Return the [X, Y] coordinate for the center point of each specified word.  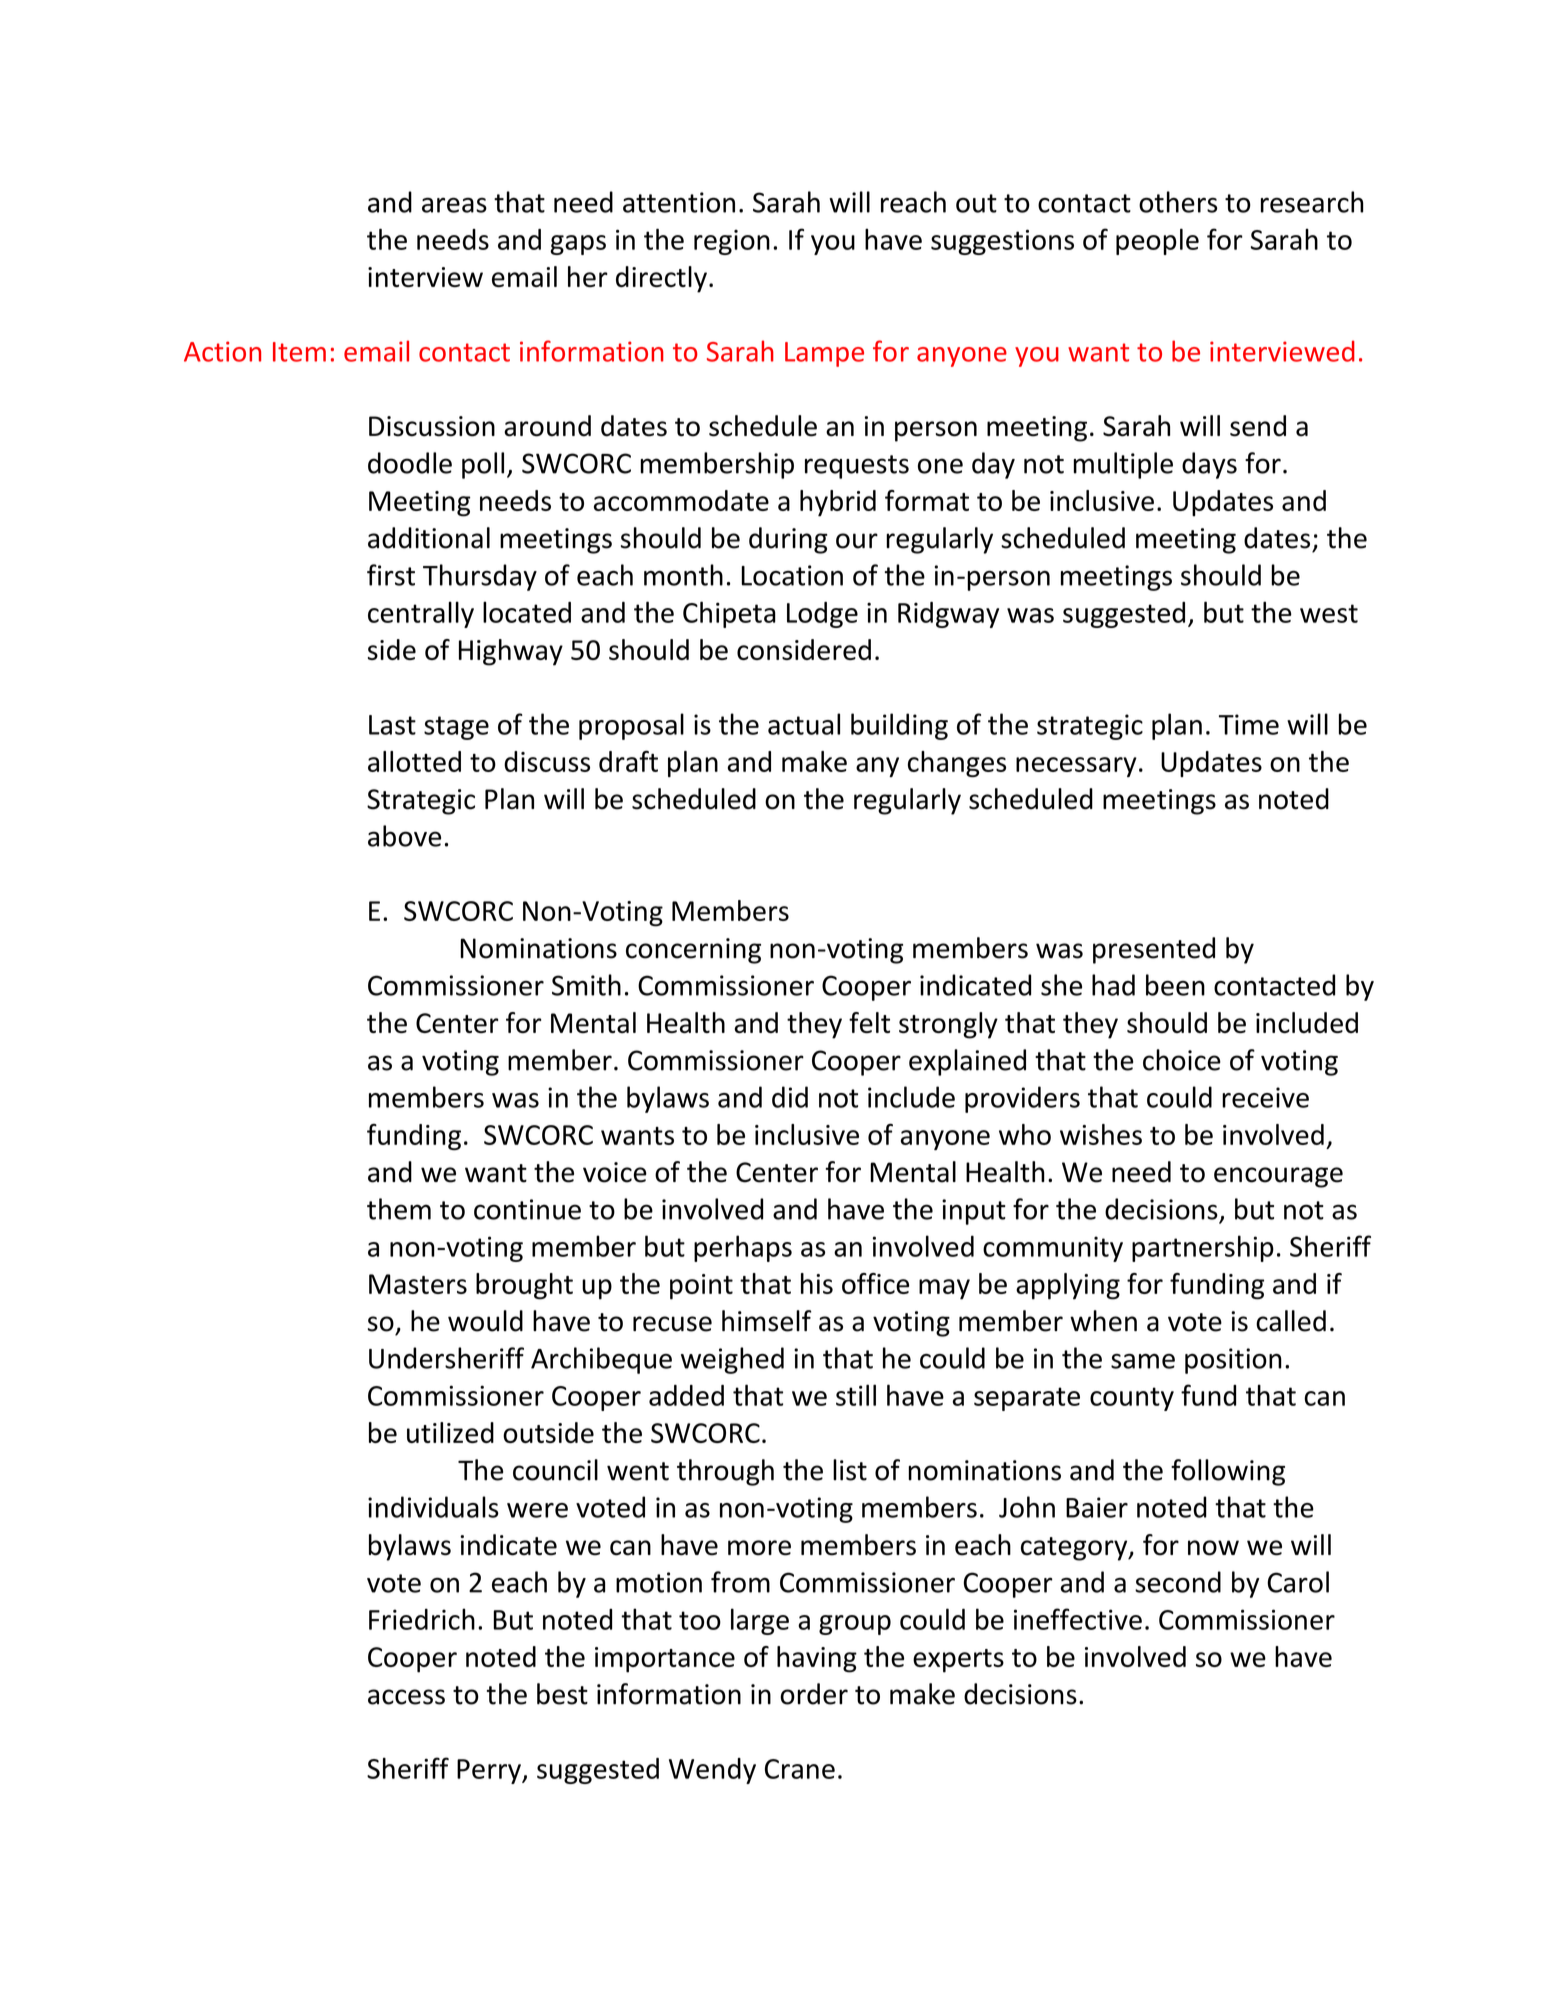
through [725, 1472]
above [404, 836]
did [790, 1097]
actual [804, 724]
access [406, 1697]
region [732, 242]
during [788, 540]
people [1157, 241]
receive [1265, 1097]
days [1209, 465]
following [1228, 1472]
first [391, 575]
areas [454, 205]
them [399, 1209]
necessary [1076, 767]
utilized [450, 1432]
